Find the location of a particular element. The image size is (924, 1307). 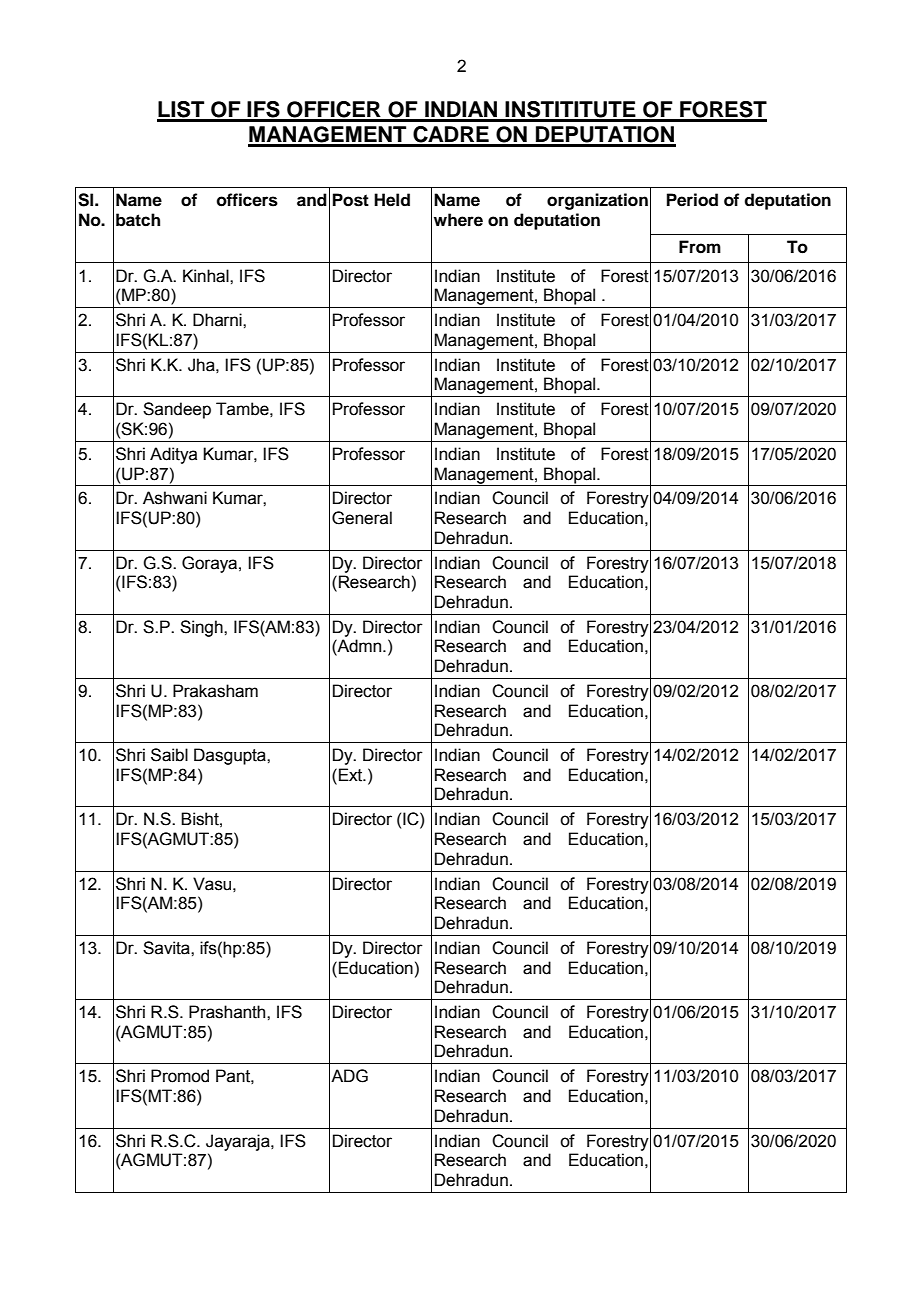

Aditya is located at coordinates (173, 455).
